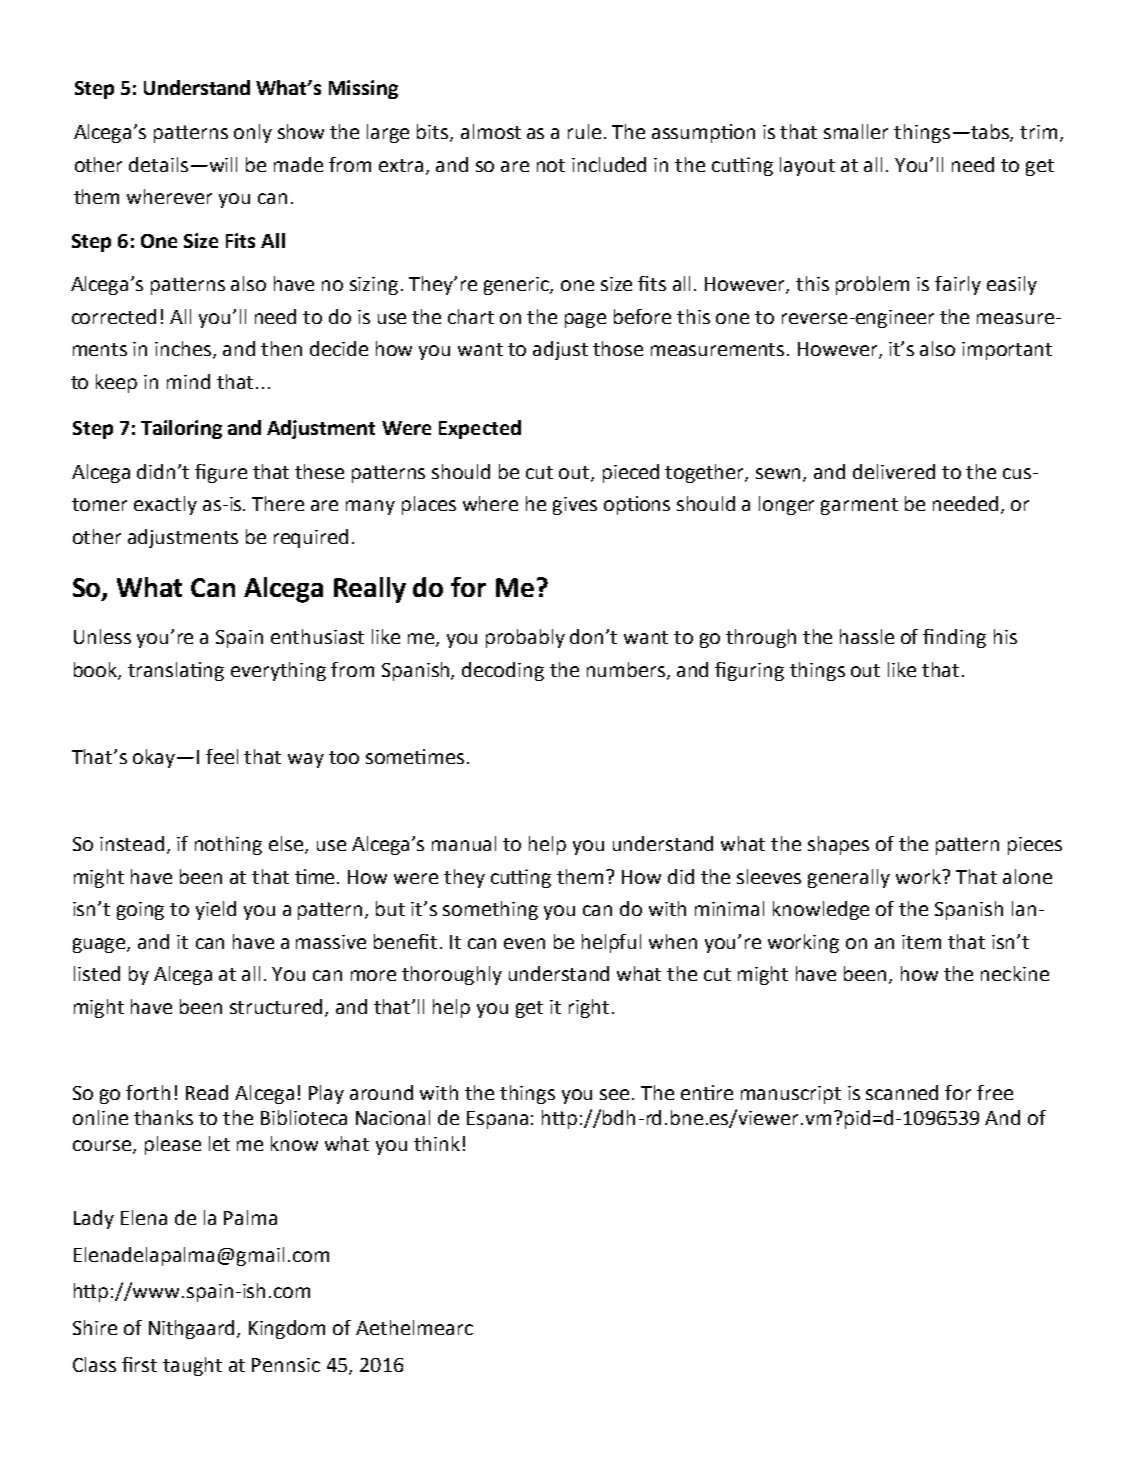  I want to click on decoding, so click(503, 671).
